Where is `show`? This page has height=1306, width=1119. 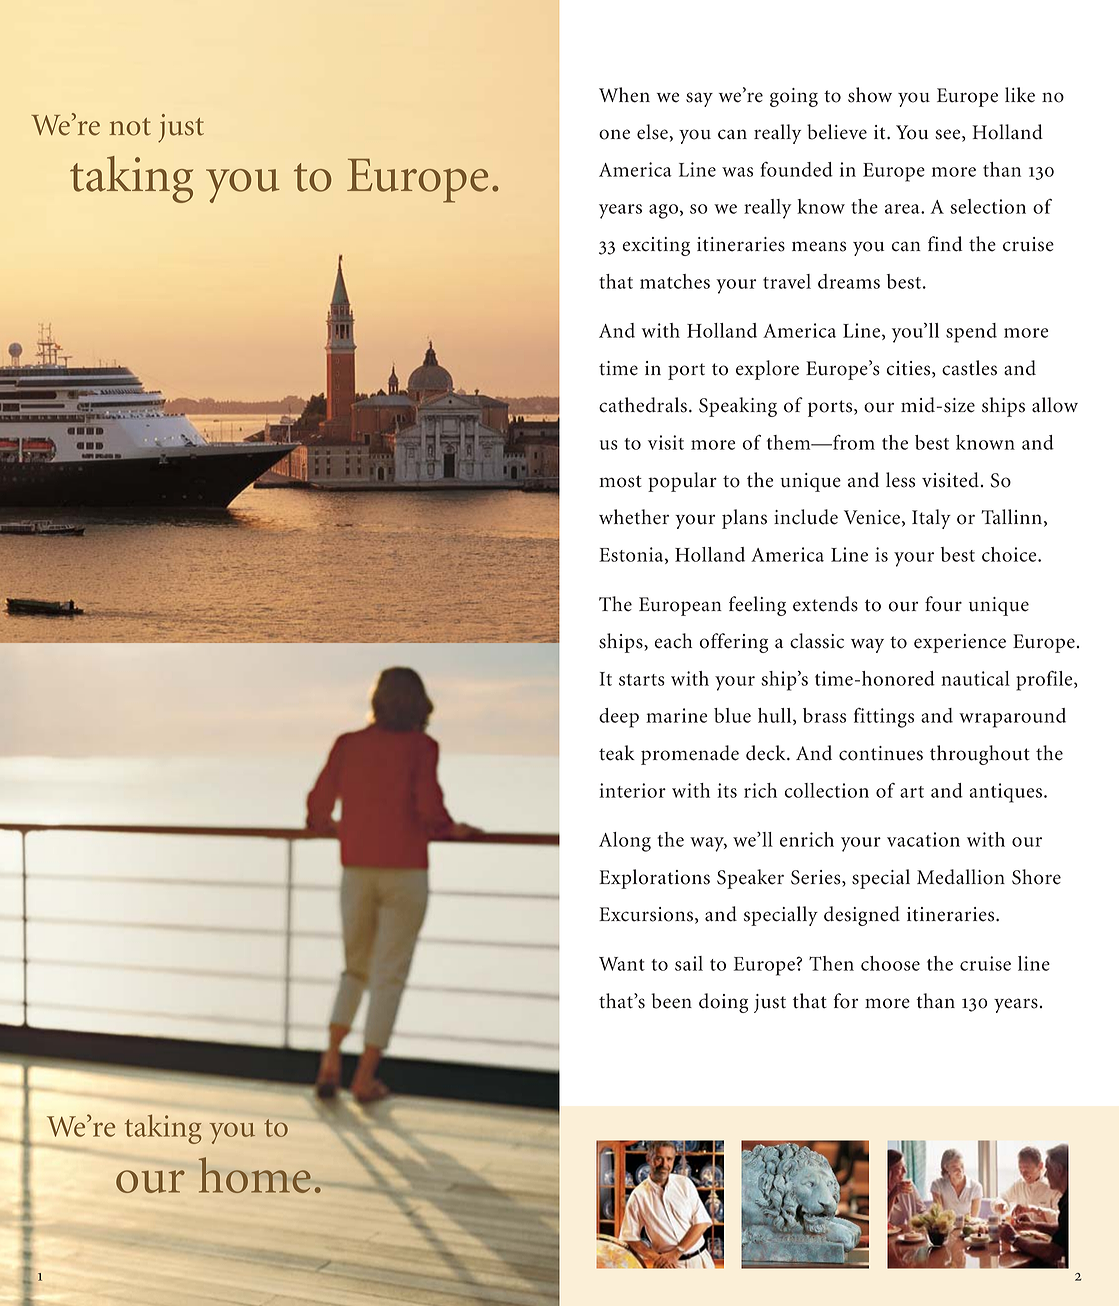
show is located at coordinates (870, 95).
